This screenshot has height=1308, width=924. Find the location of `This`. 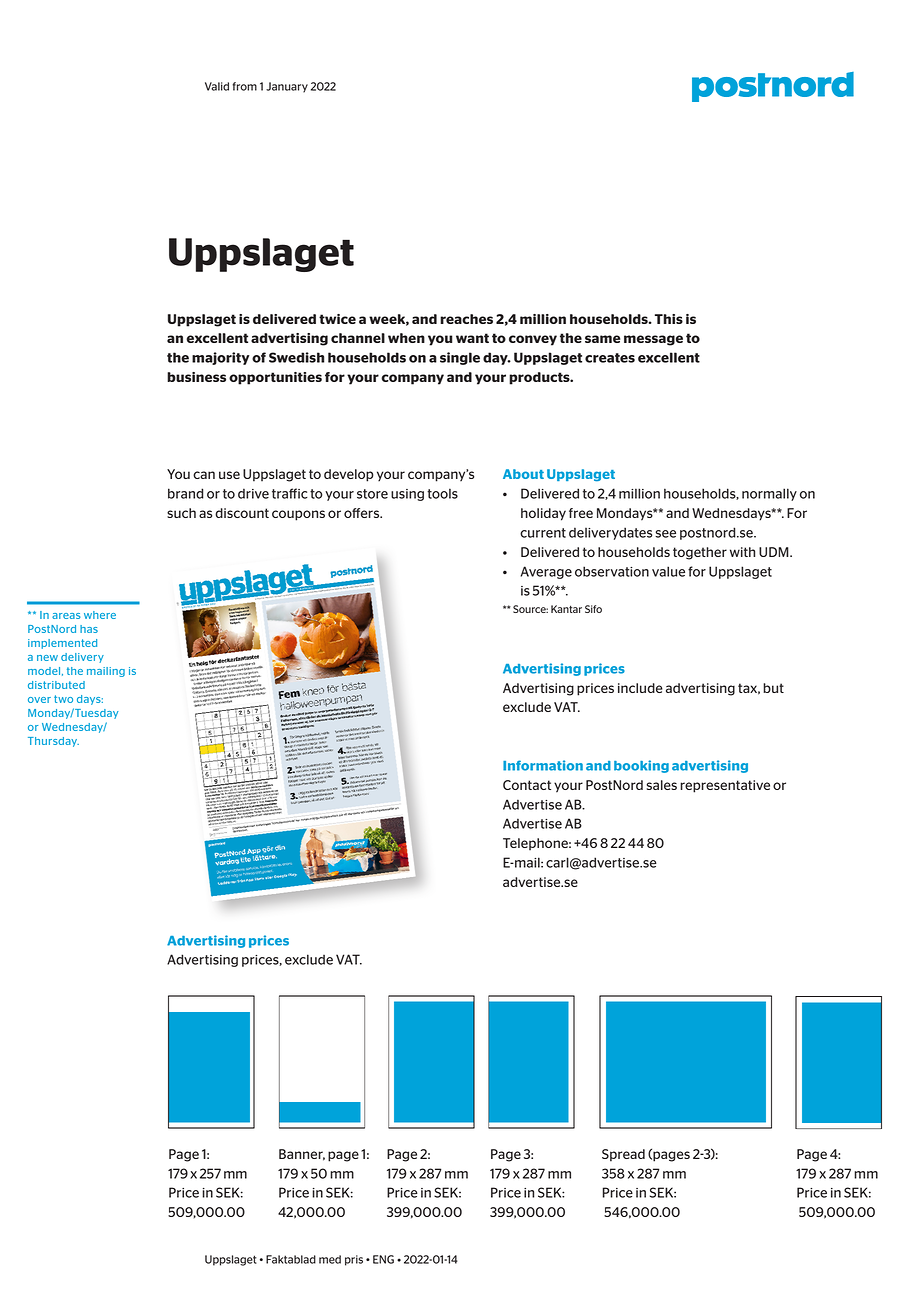

This is located at coordinates (669, 319).
